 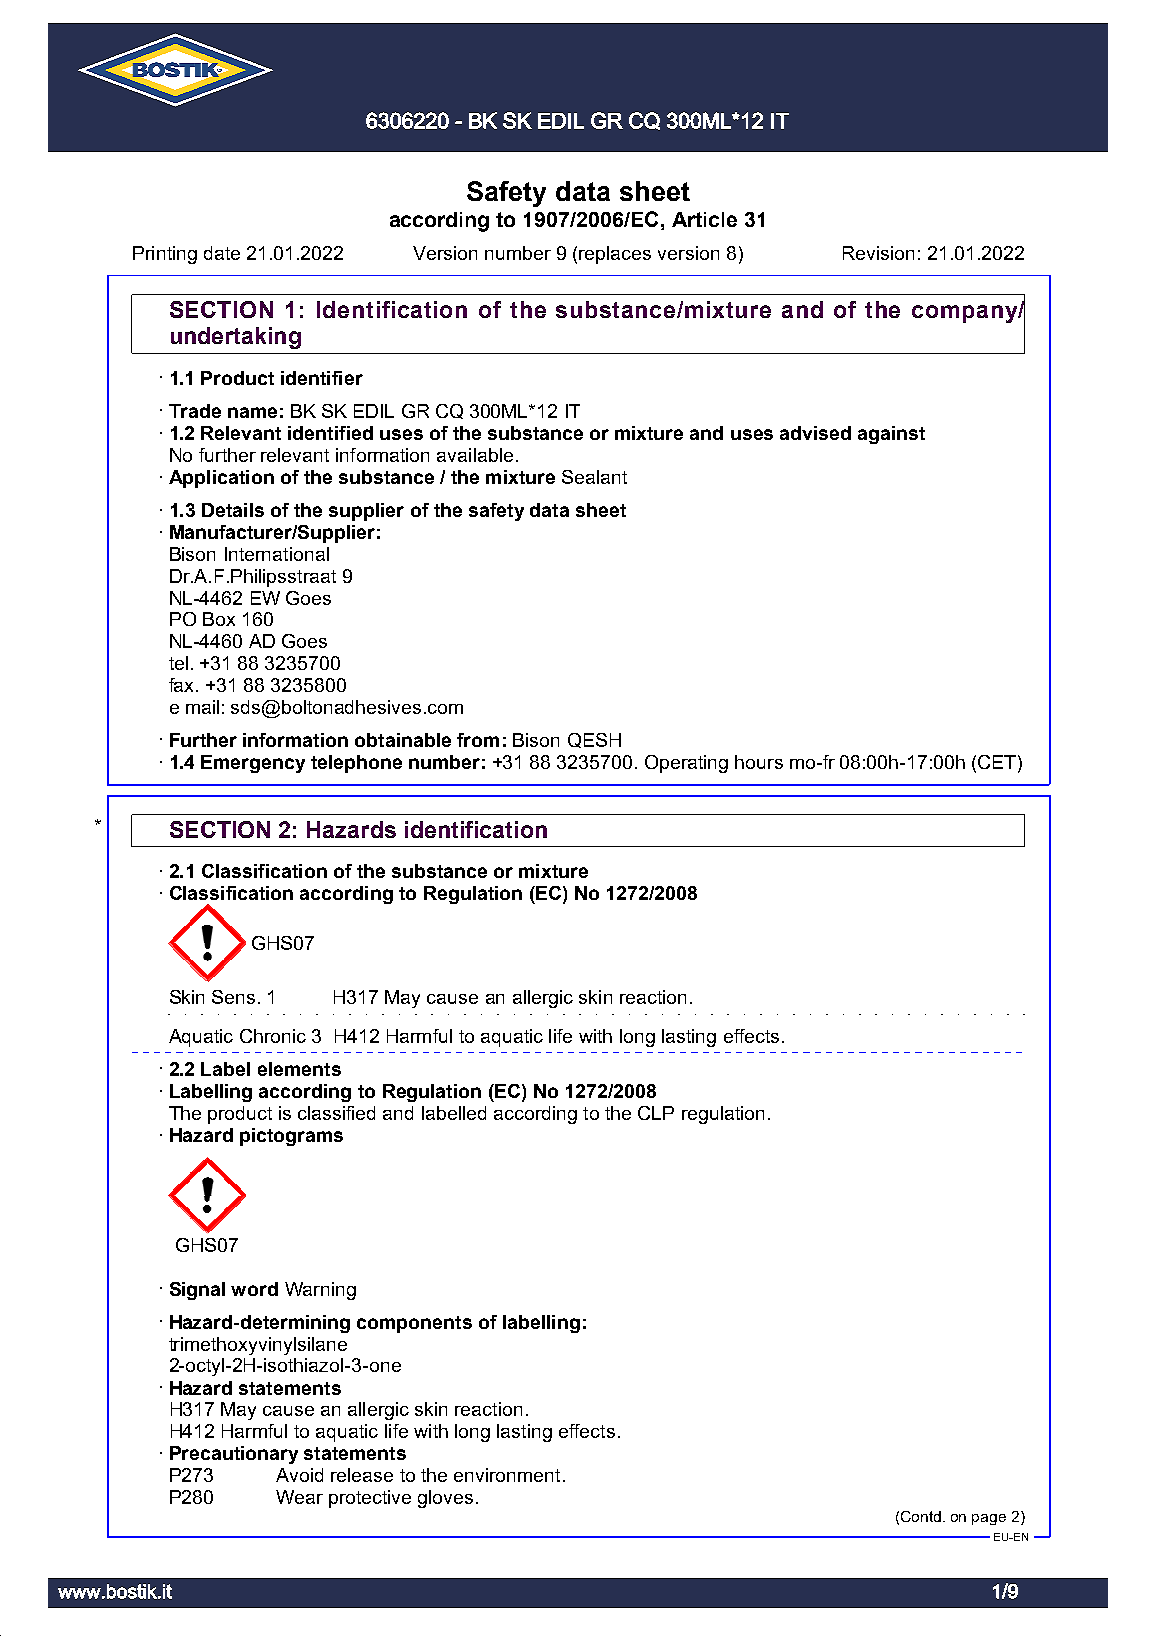 I want to click on Revision, so click(x=878, y=253).
